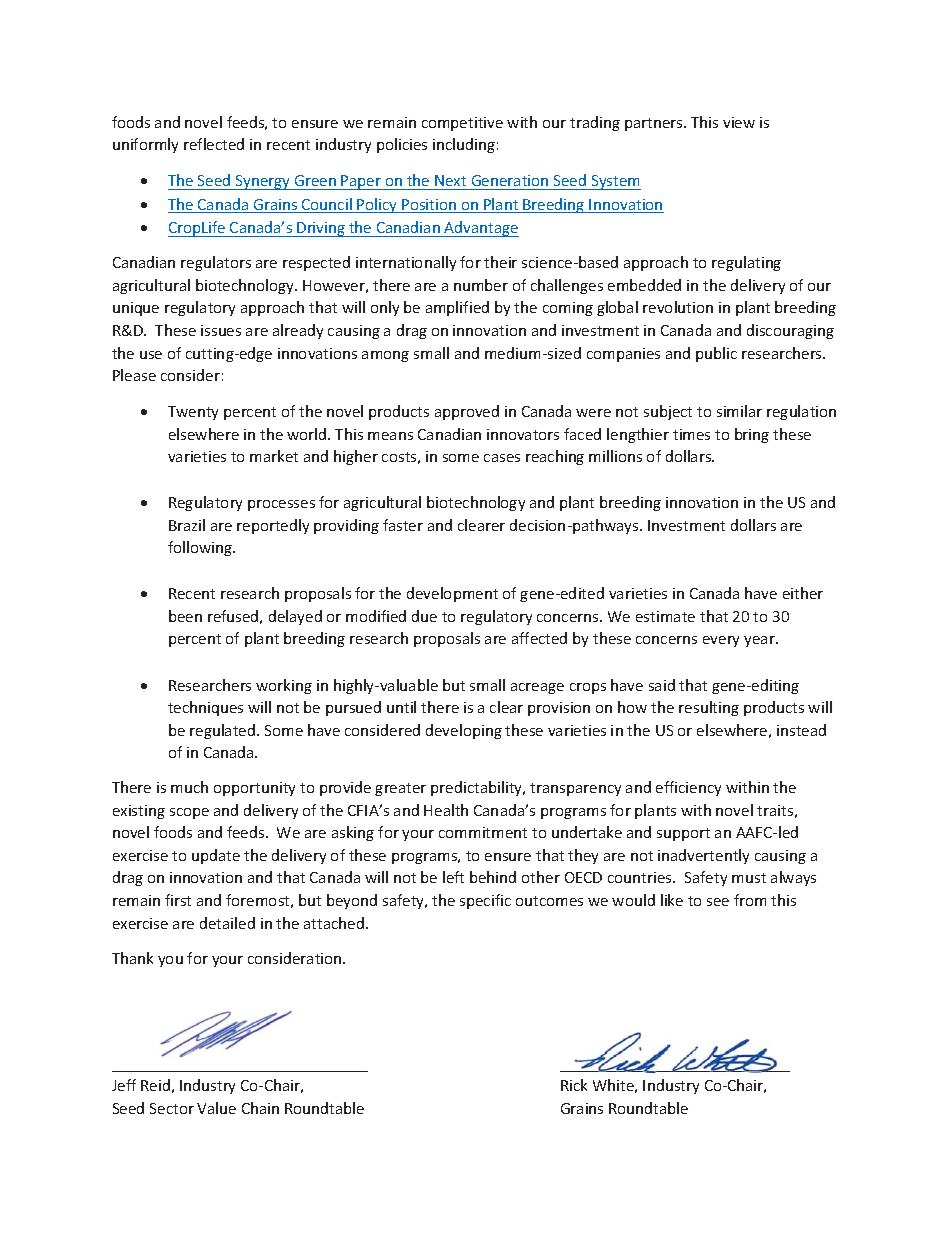 This screenshot has width=952, height=1233. What do you see at coordinates (452, 594) in the screenshot?
I see `development` at bounding box center [452, 594].
